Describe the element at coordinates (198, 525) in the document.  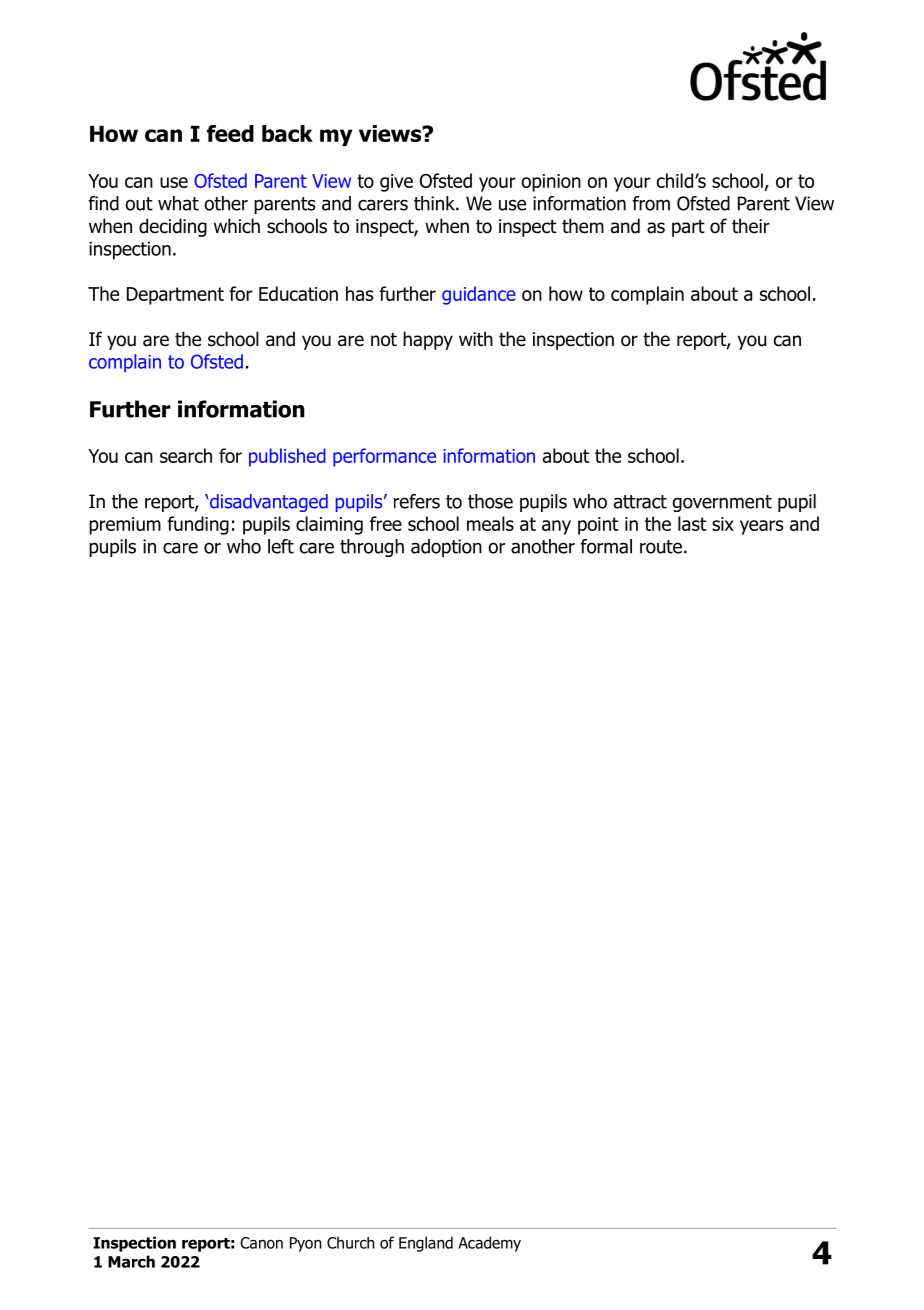
I see `funding` at that location.
